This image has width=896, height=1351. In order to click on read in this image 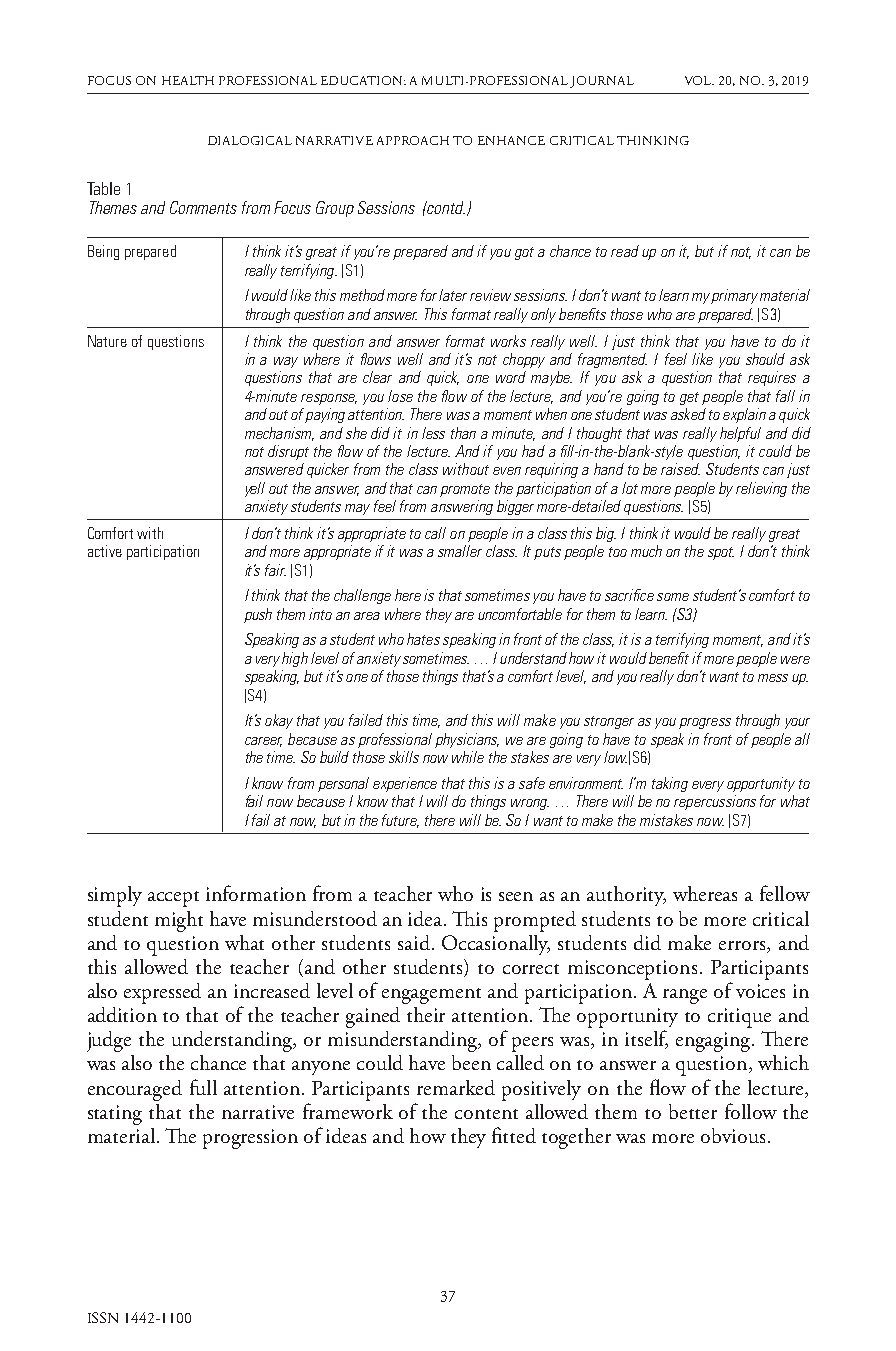, I will do `click(625, 251)`.
